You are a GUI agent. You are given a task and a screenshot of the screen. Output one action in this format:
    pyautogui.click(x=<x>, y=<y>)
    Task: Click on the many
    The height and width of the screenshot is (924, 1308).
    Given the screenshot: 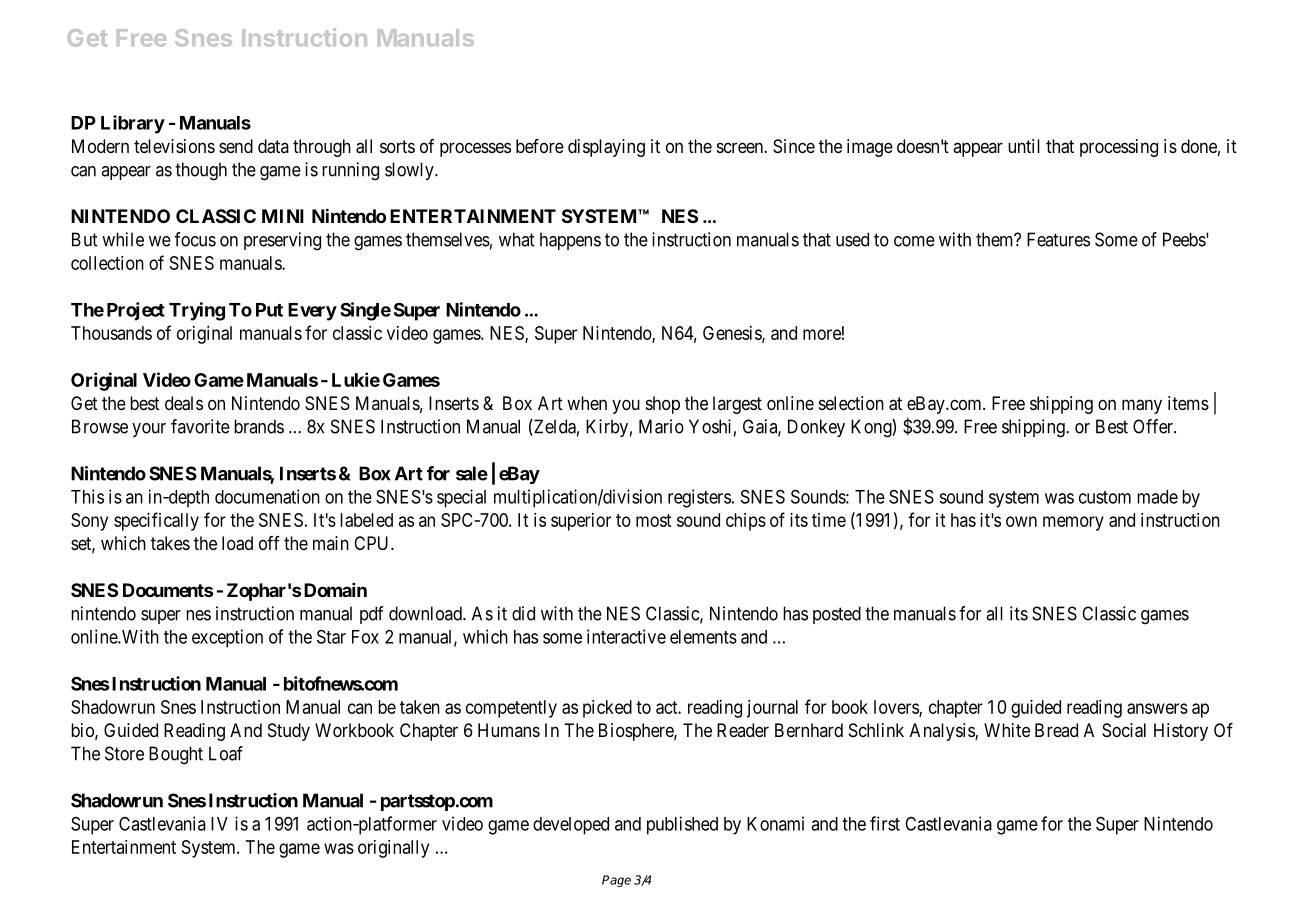 What is the action you would take?
    pyautogui.click(x=1142, y=406)
